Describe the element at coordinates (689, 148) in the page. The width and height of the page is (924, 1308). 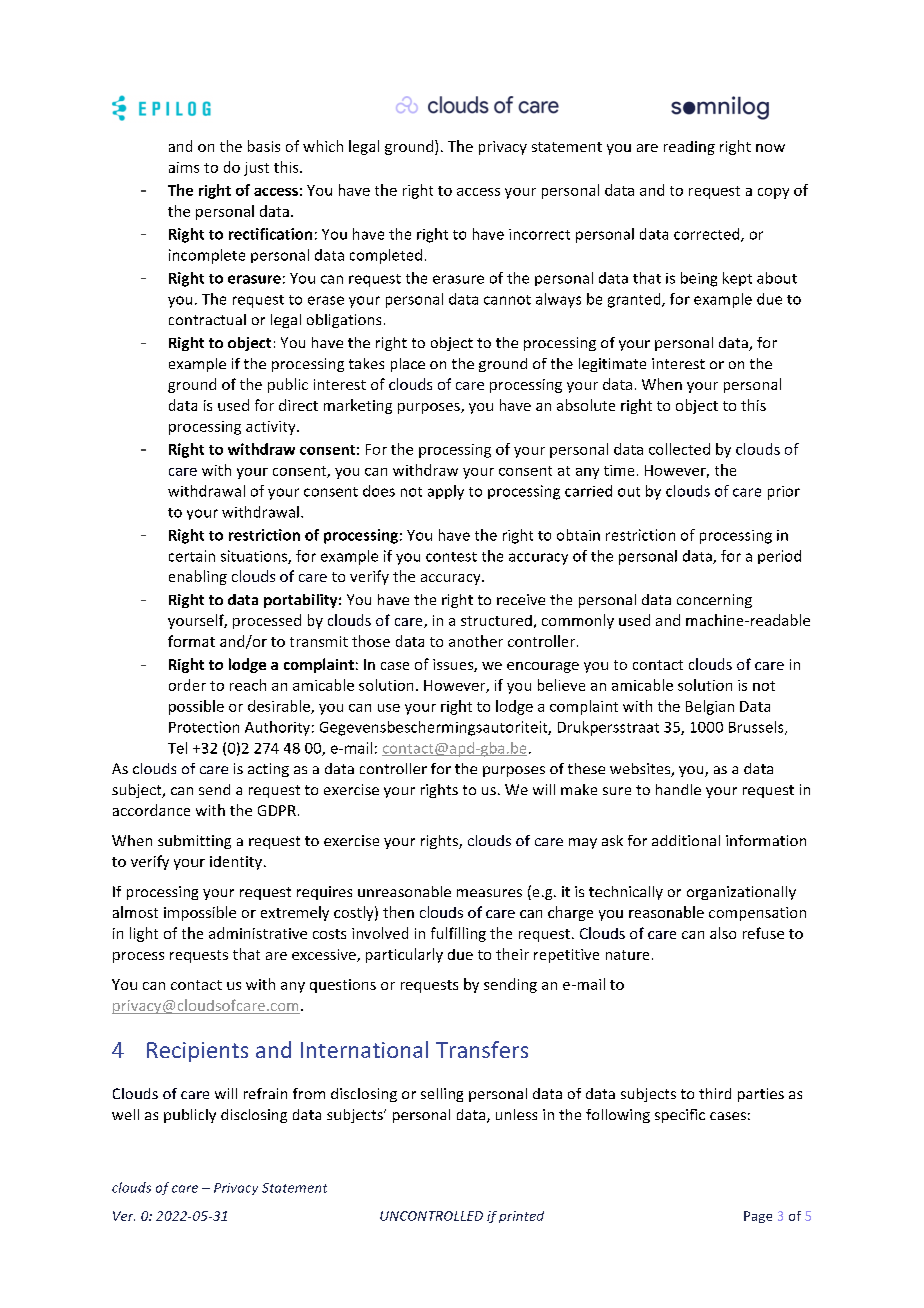
I see `reading` at that location.
